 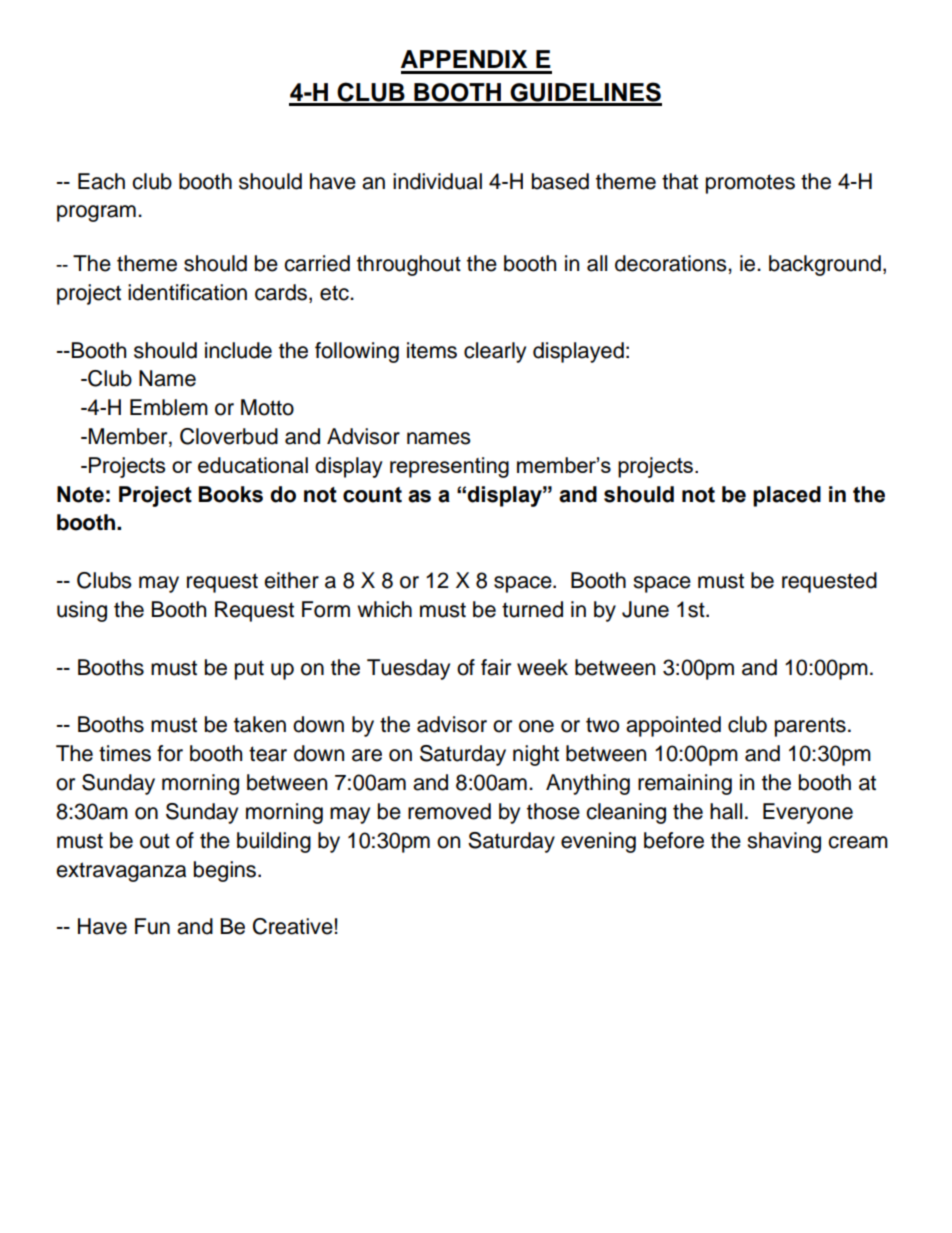 I want to click on background, so click(x=825, y=265).
